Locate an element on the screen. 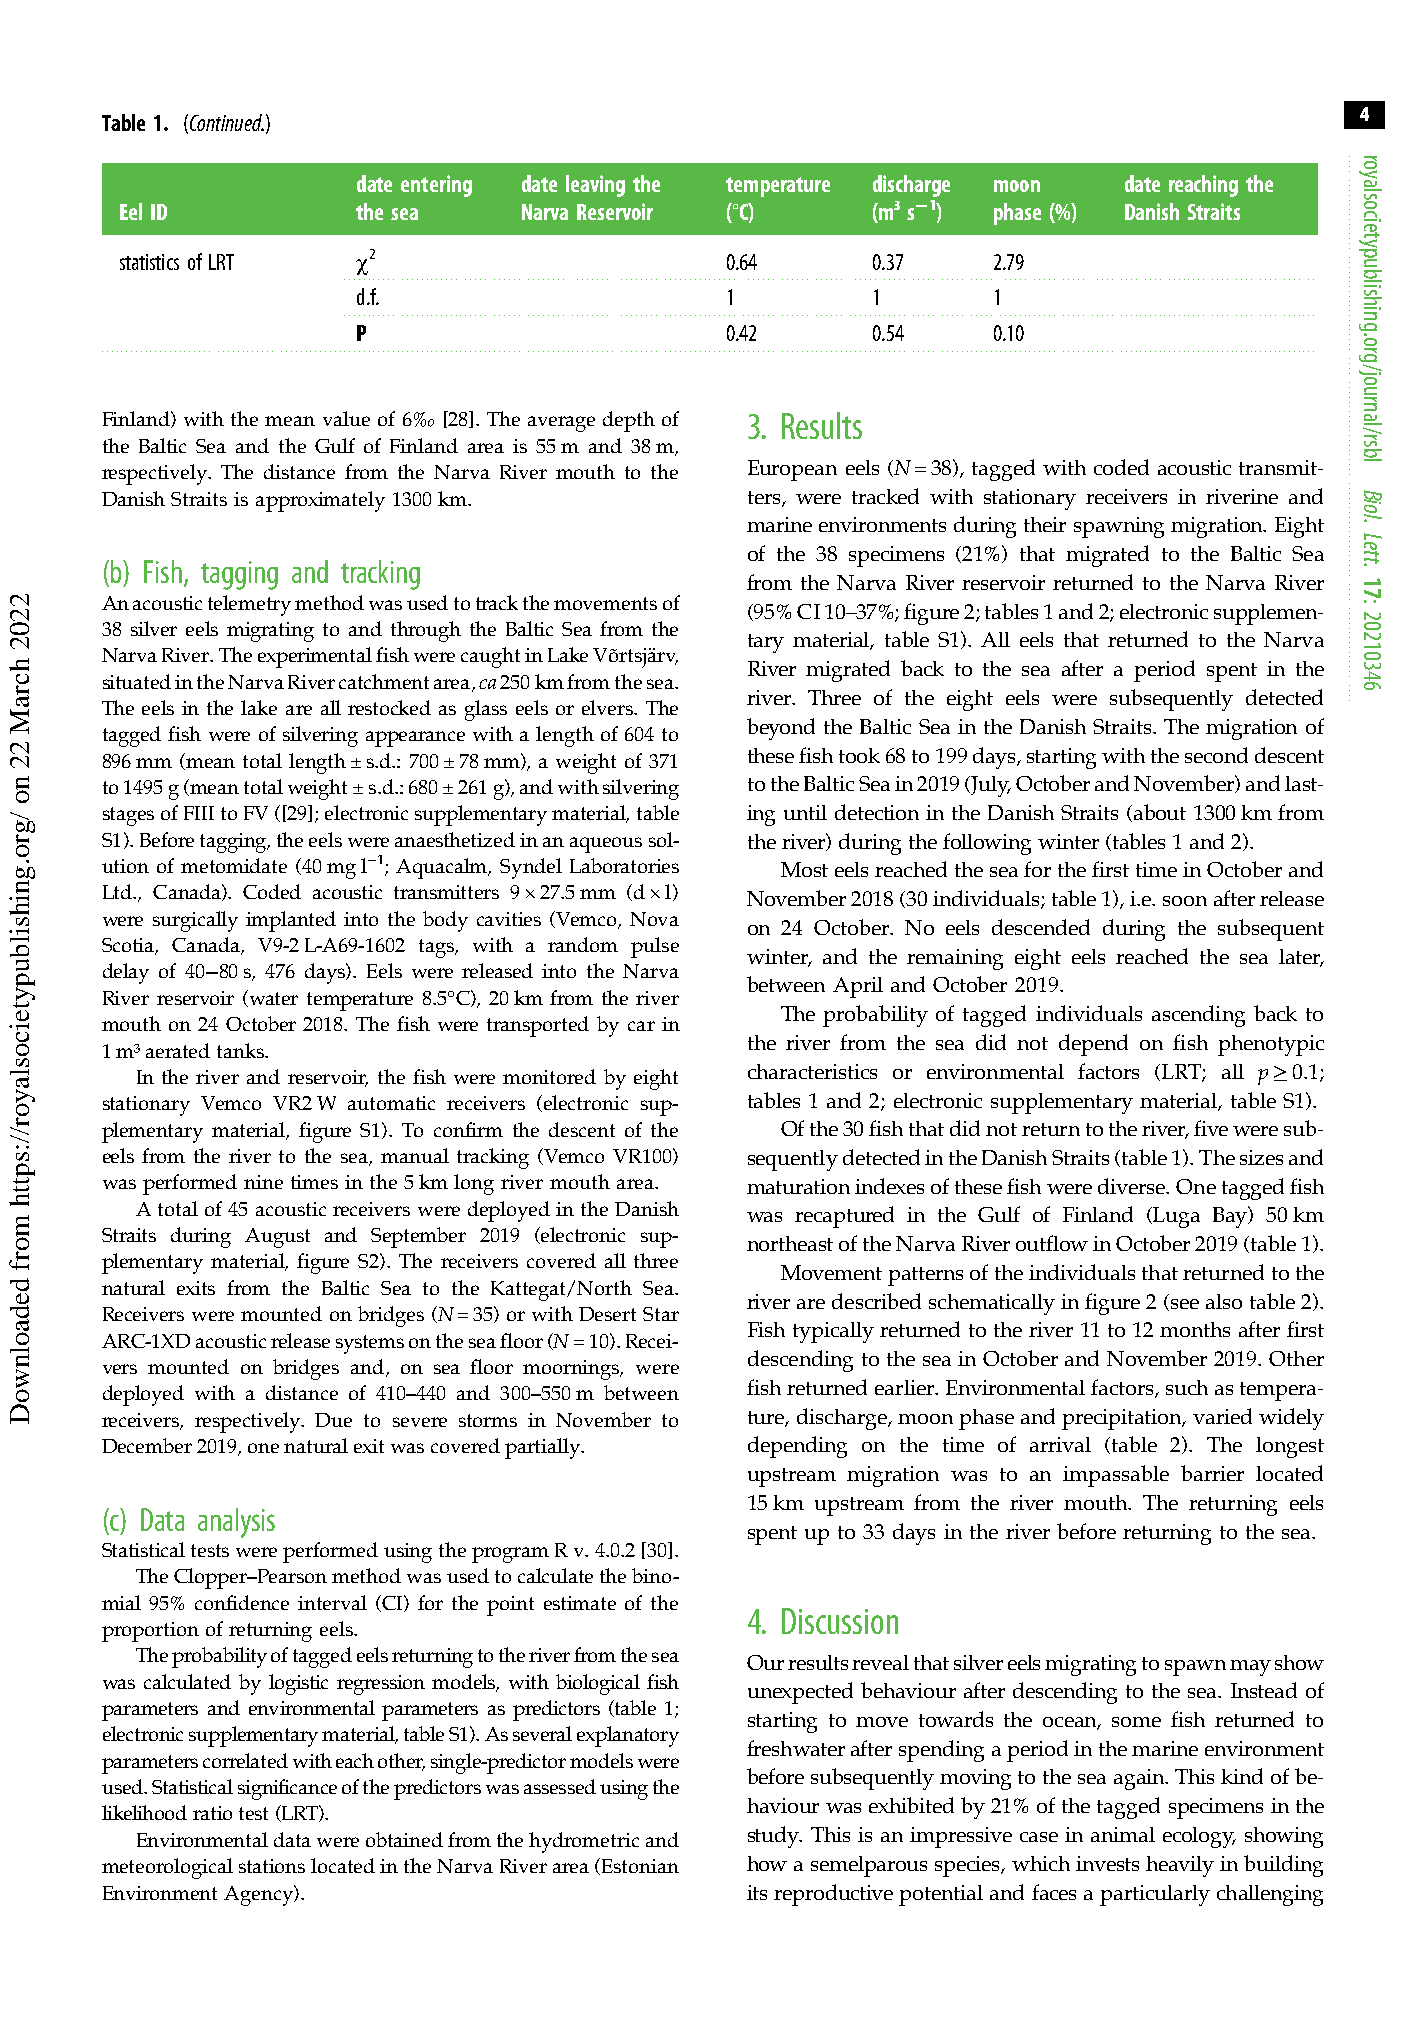 The image size is (1426, 2017). study is located at coordinates (775, 1837).
